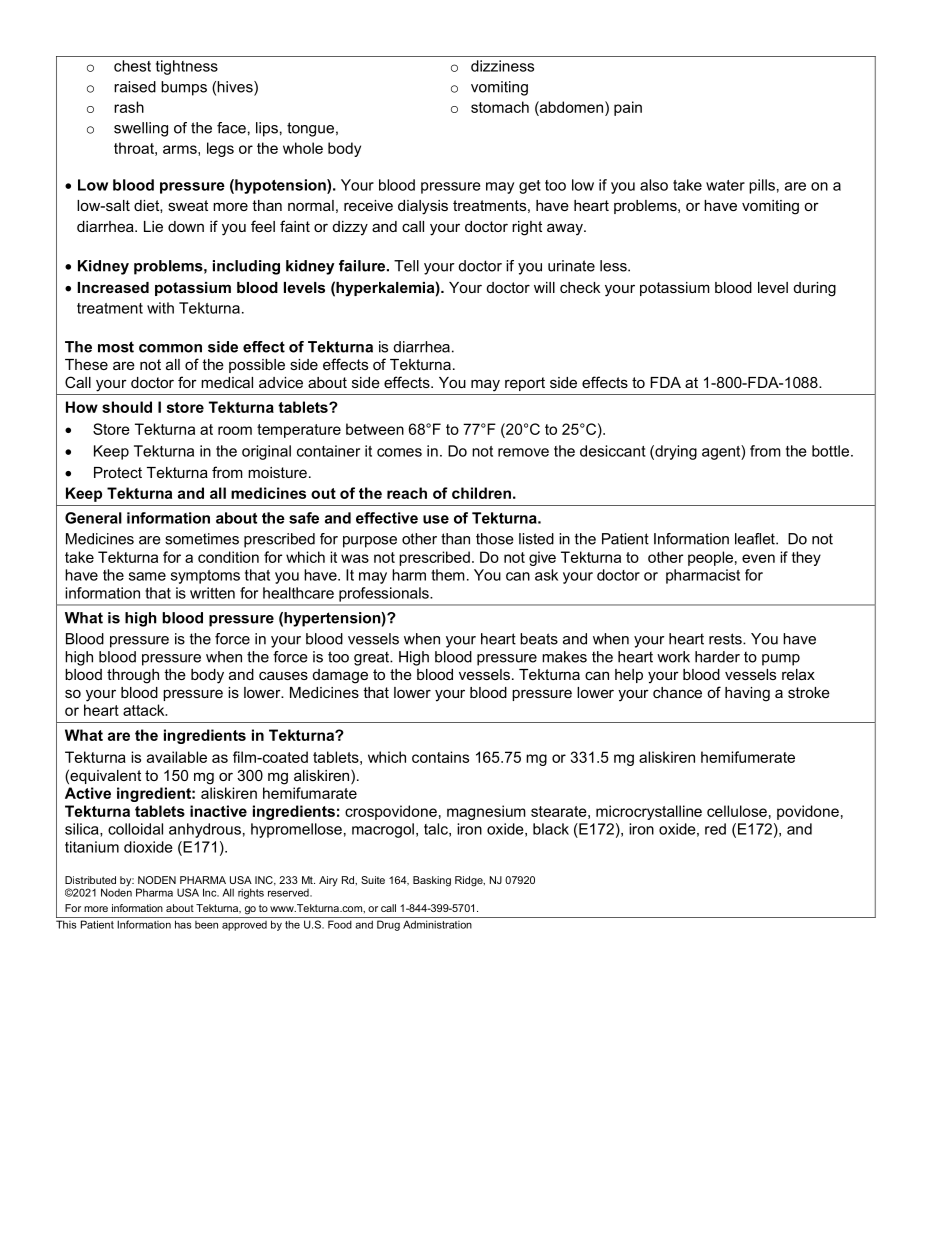 The height and width of the screenshot is (1233, 952). I want to click on during, so click(815, 289).
